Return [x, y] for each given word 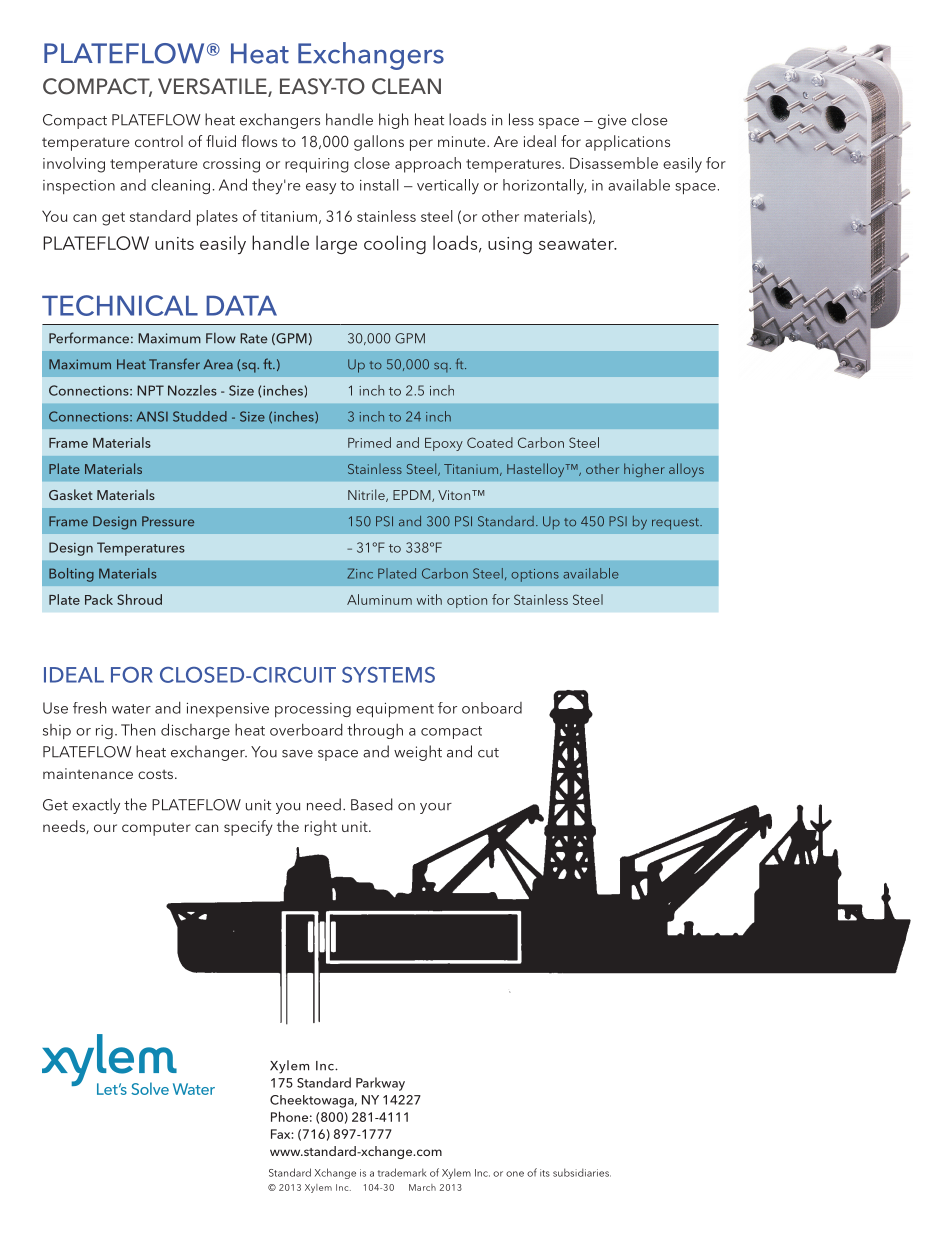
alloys [686, 470]
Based [372, 804]
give [612, 121]
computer [156, 829]
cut [488, 753]
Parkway [380, 1084]
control [159, 141]
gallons [379, 143]
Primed [369, 442]
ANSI [152, 416]
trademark [402, 1172]
